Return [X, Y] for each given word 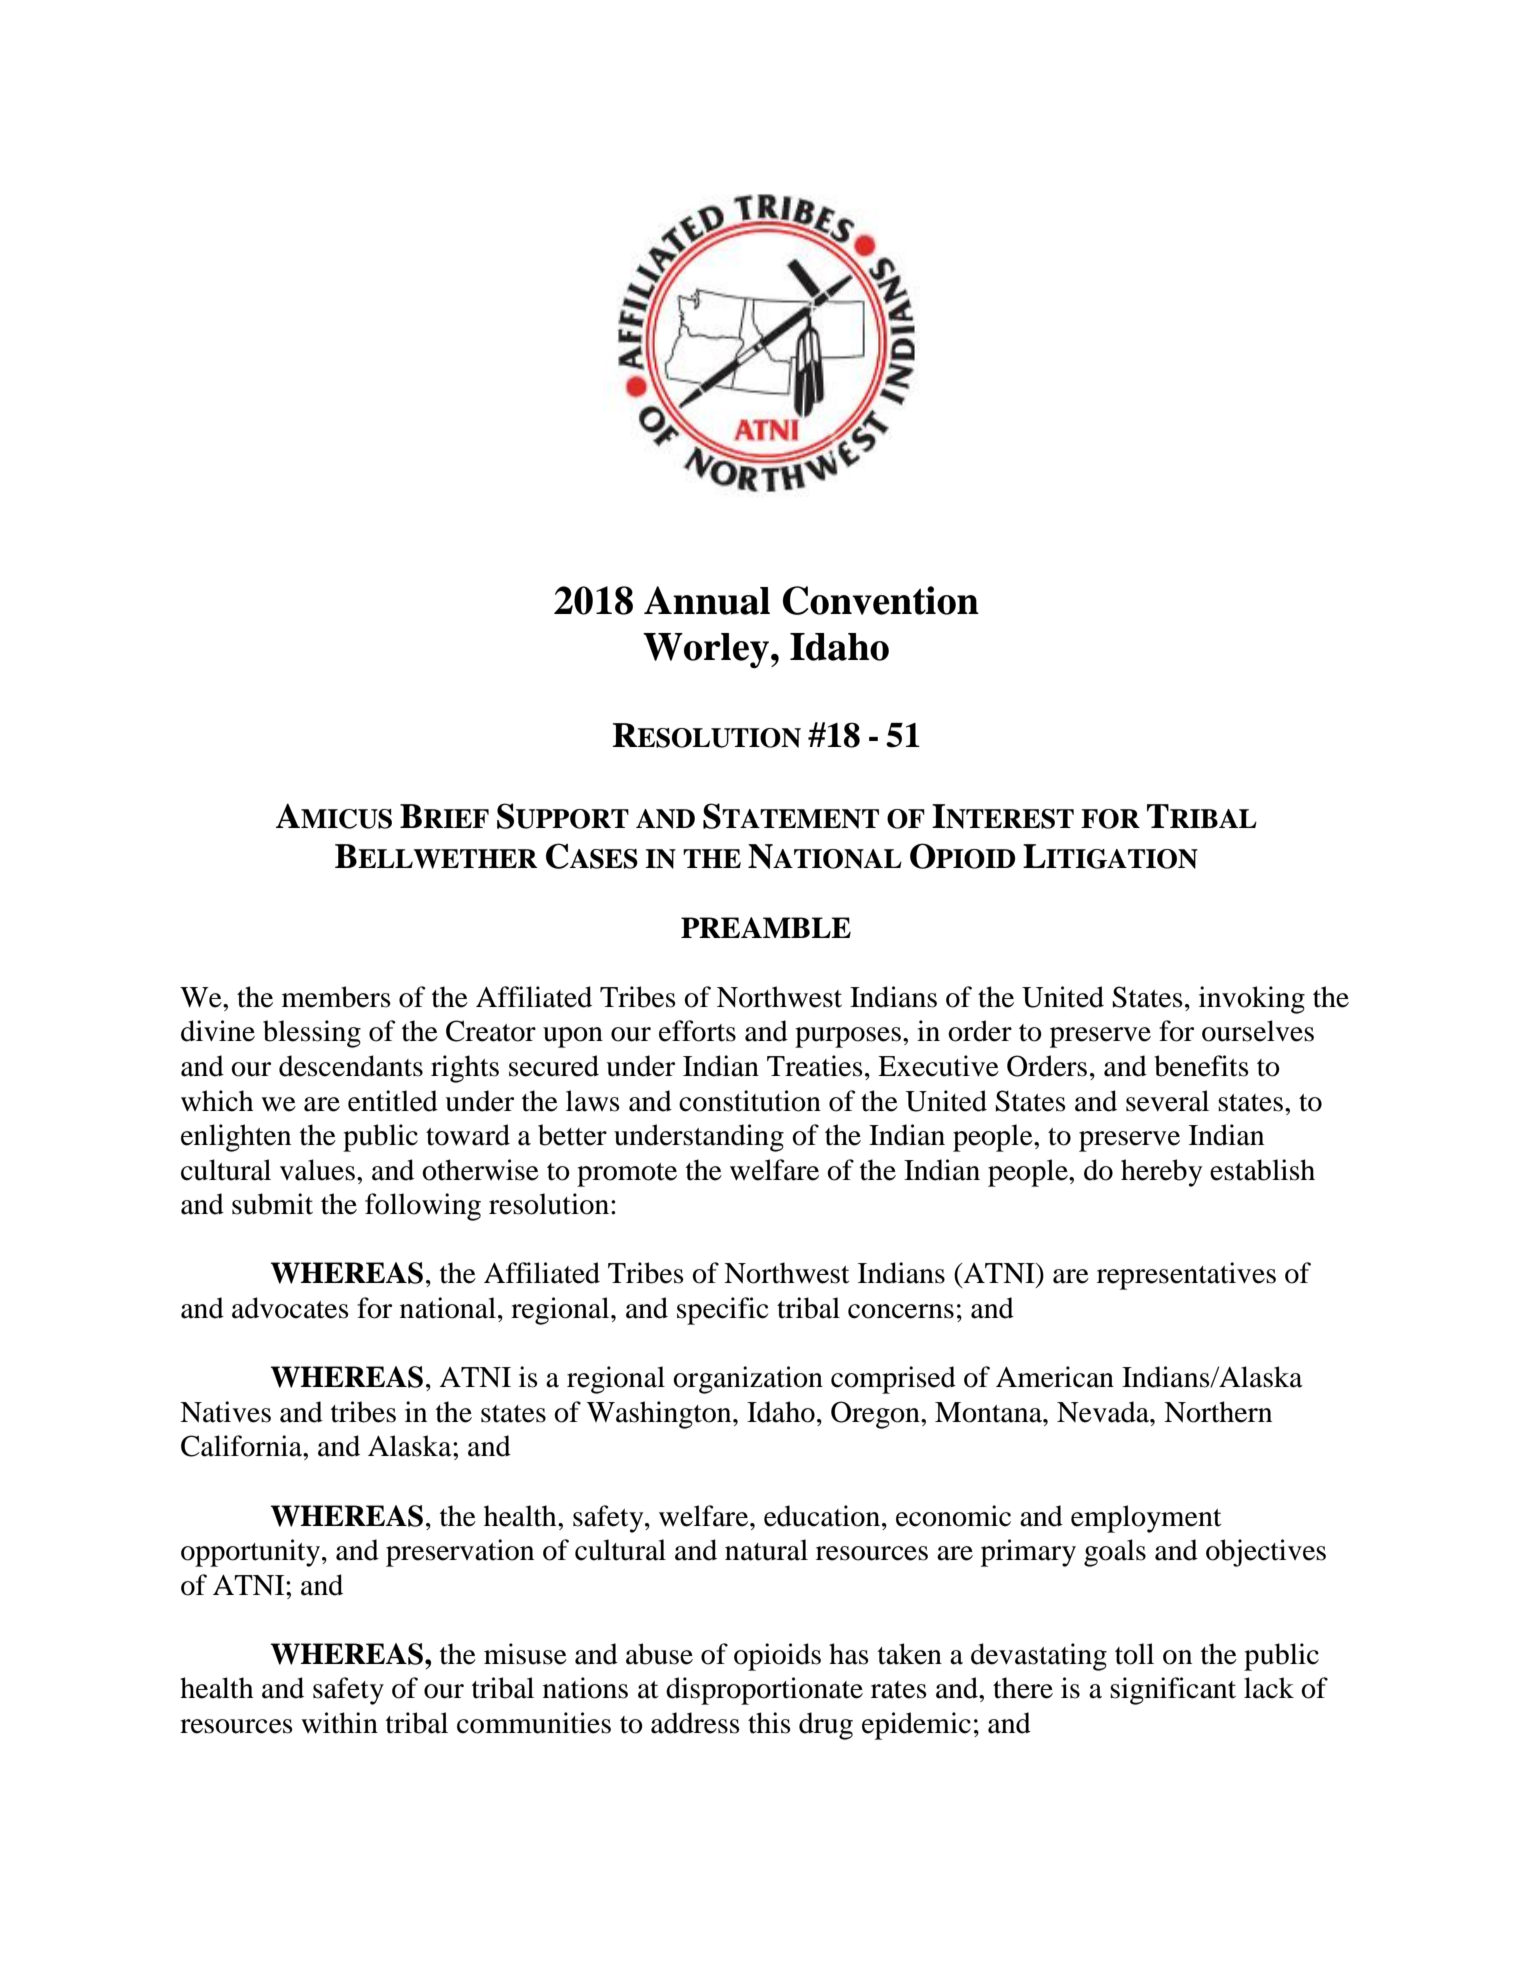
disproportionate [764, 1691]
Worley [706, 650]
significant [1173, 1691]
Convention [881, 600]
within [339, 1723]
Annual [707, 600]
